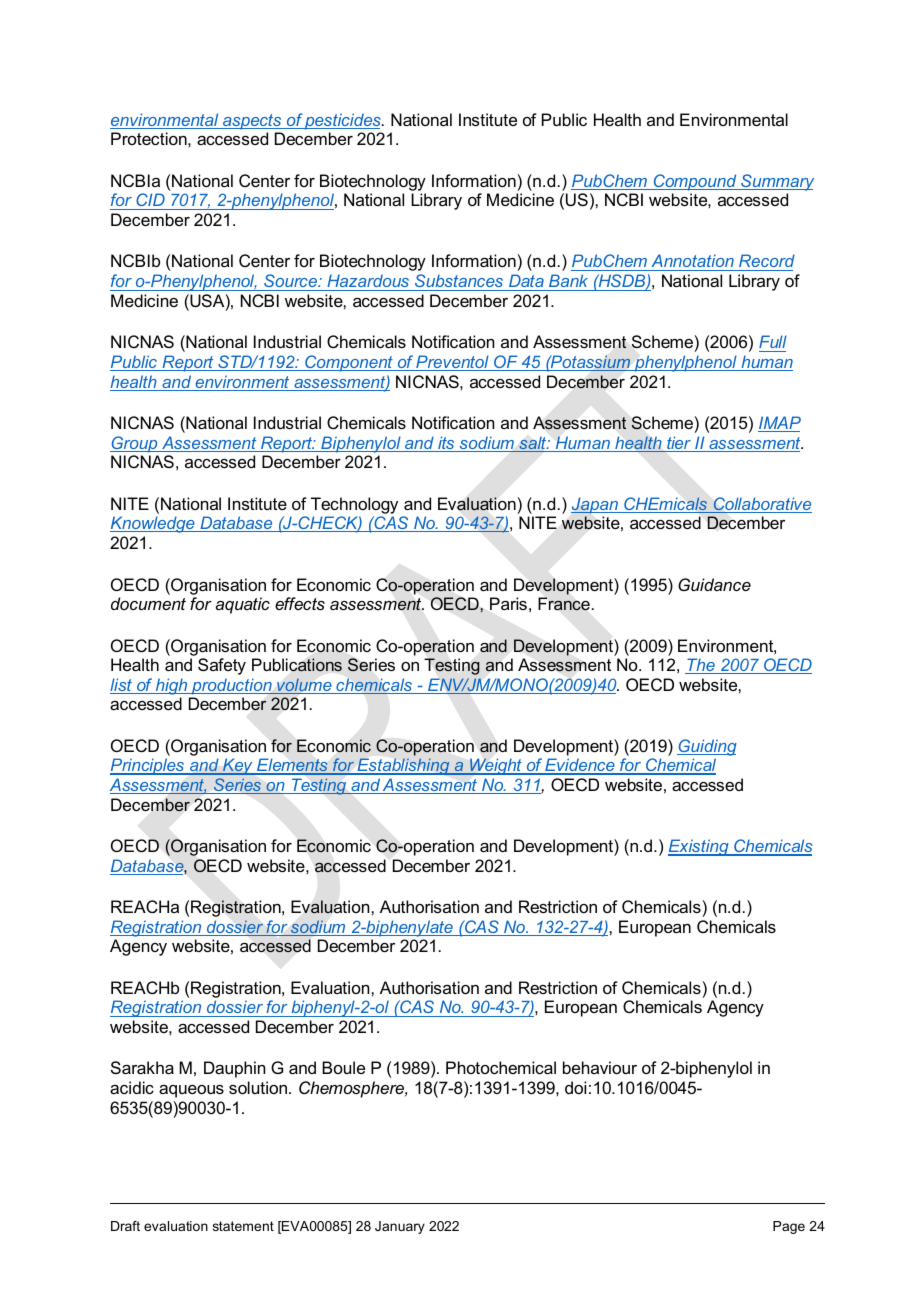 This screenshot has height=1308, width=924. Describe the element at coordinates (496, 766) in the screenshot. I see `Weight` at that location.
